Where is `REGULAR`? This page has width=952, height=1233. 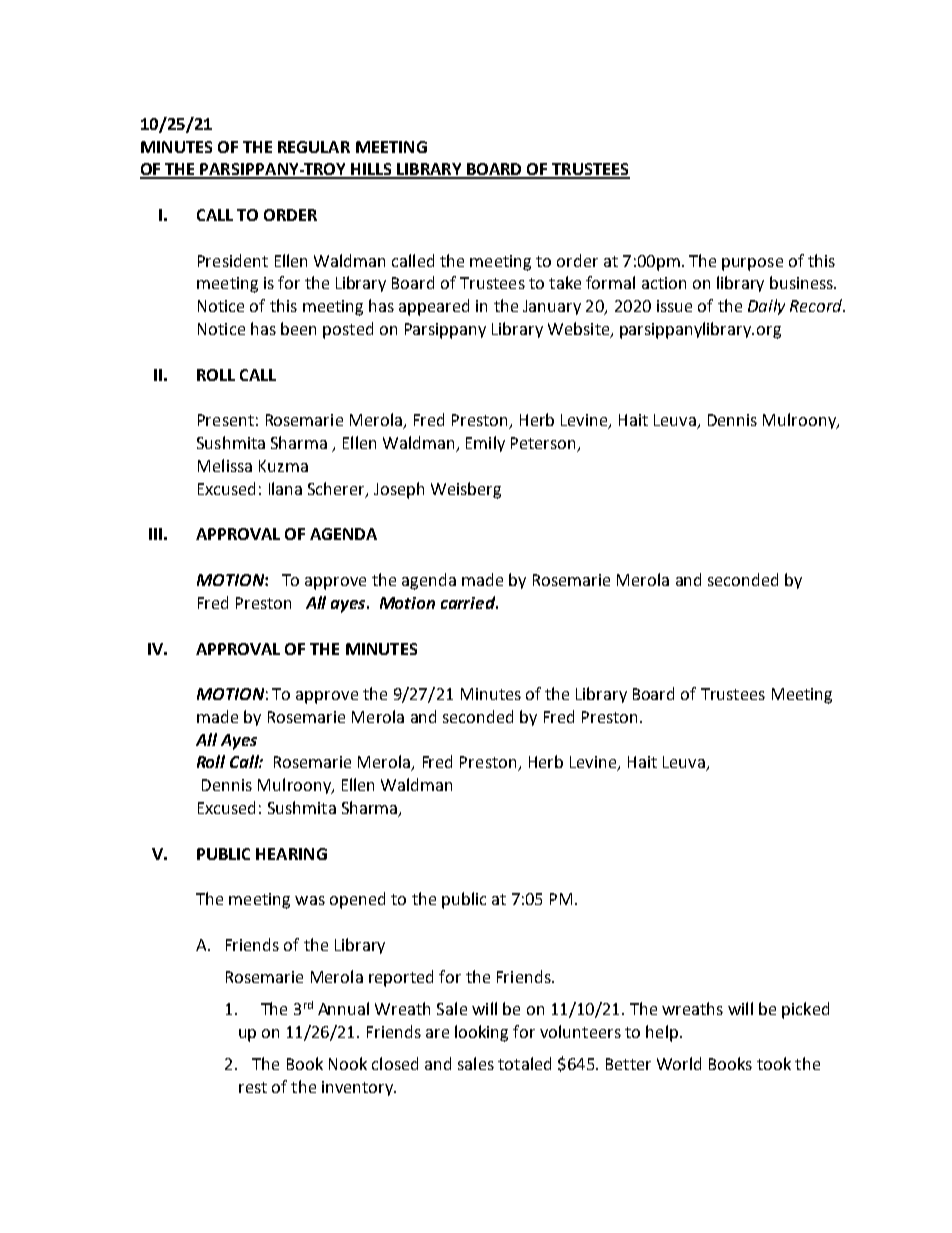 REGULAR is located at coordinates (314, 147).
